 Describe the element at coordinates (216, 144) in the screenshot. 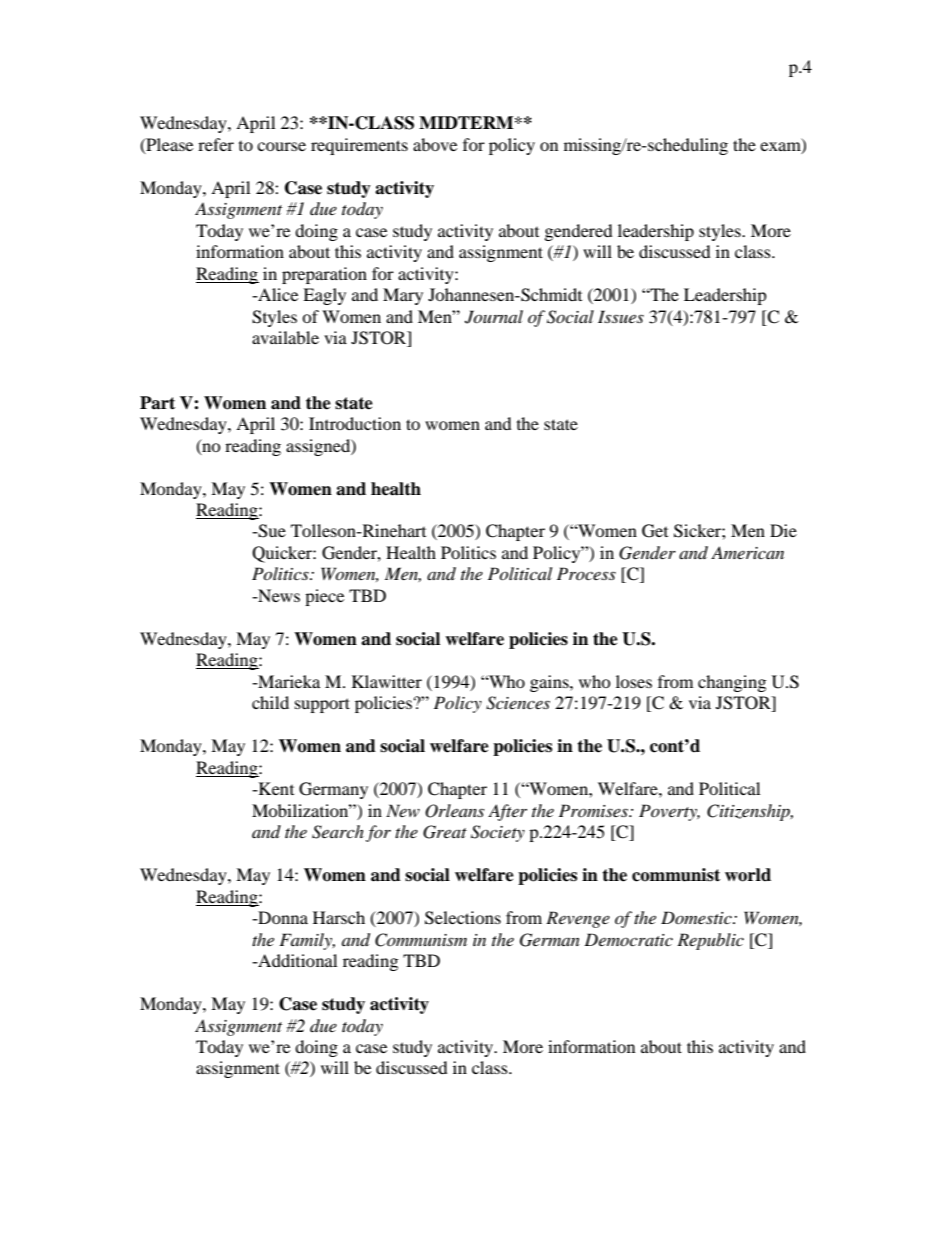

I see `refer` at that location.
